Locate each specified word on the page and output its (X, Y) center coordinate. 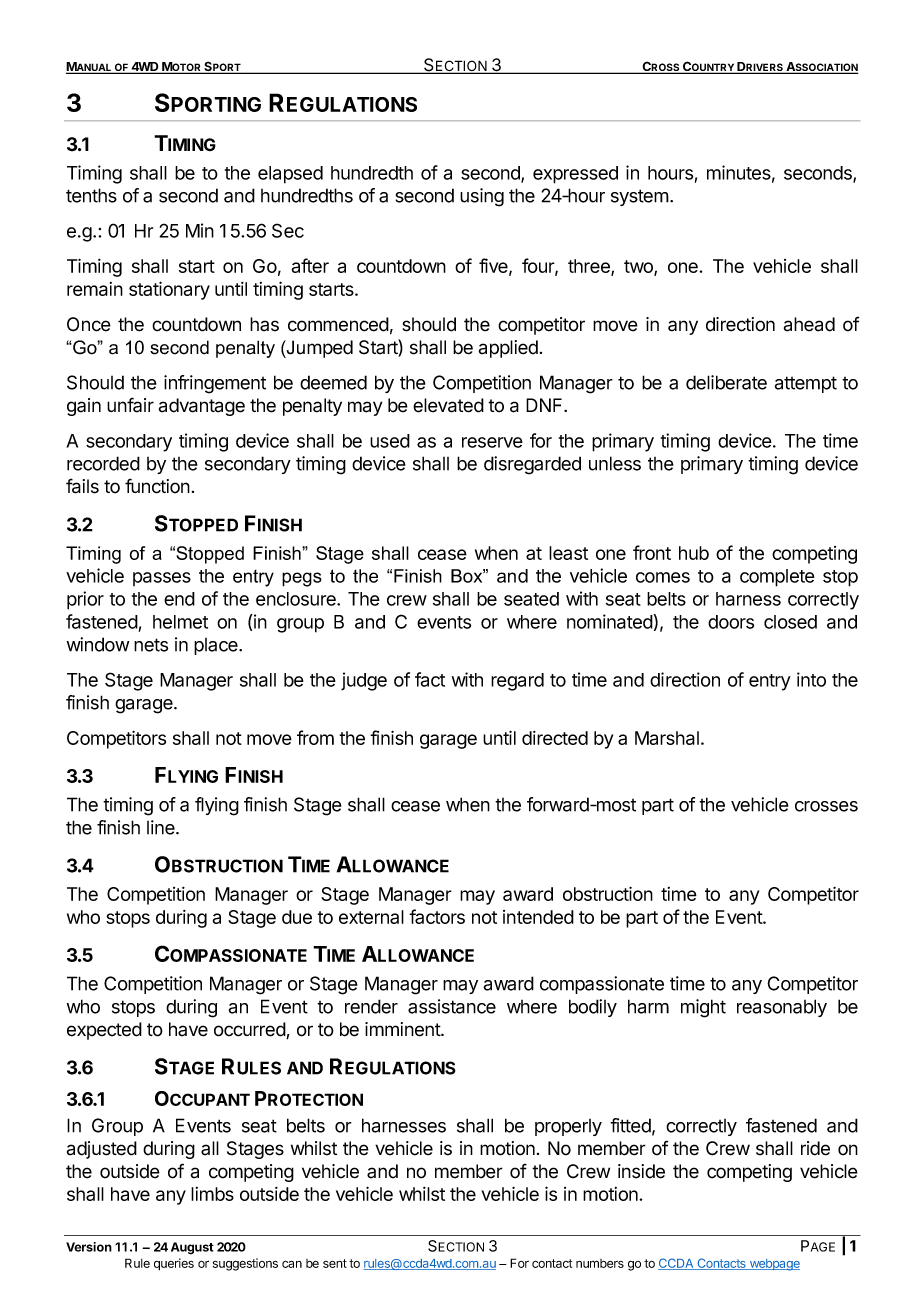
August (192, 1248)
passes (162, 579)
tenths (91, 195)
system (640, 197)
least (568, 553)
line (162, 827)
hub (694, 553)
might (703, 1008)
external (371, 917)
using (482, 197)
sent (335, 1263)
